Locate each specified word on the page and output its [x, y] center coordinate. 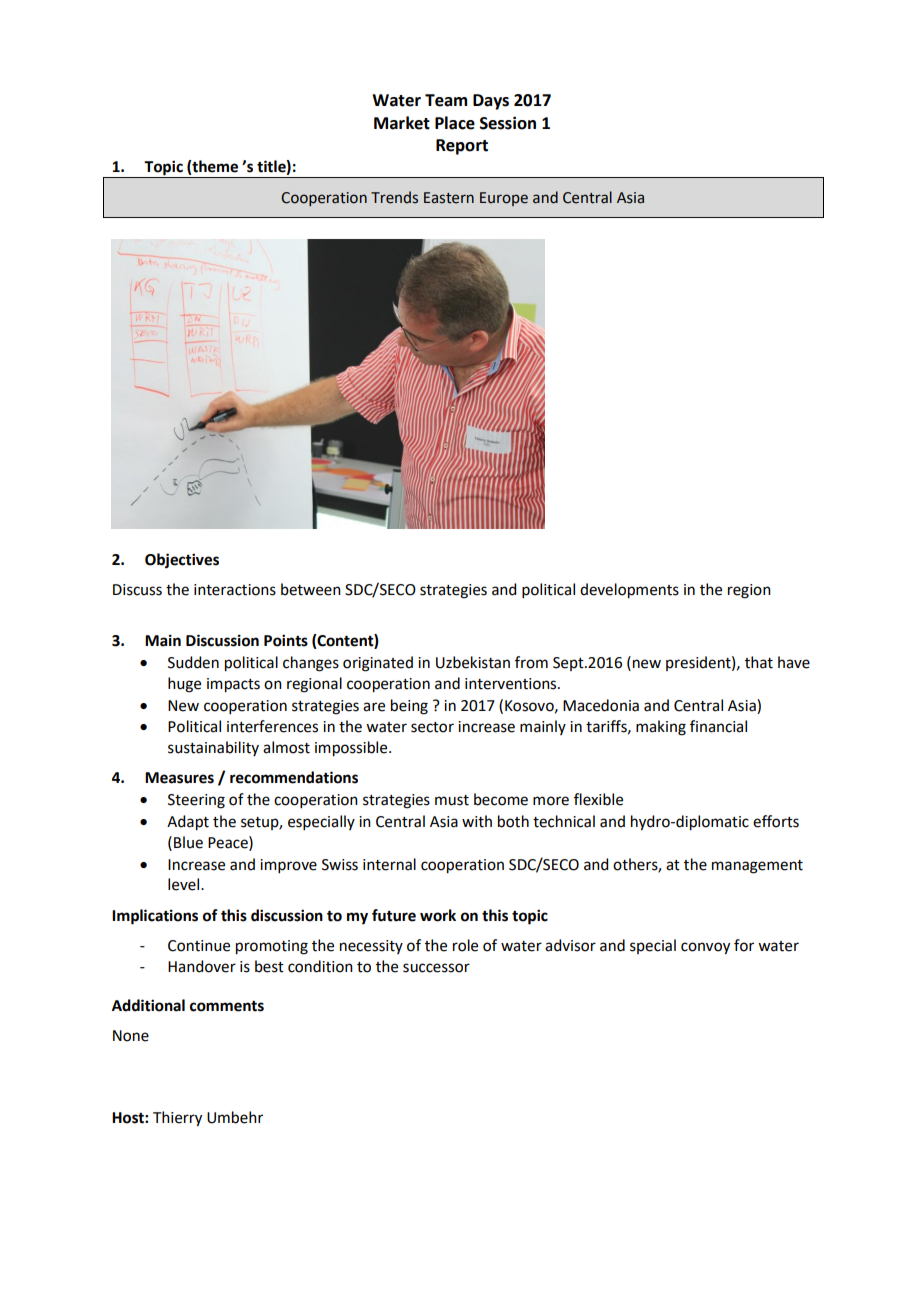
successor [436, 968]
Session [508, 123]
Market [402, 123]
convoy [705, 948]
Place [455, 123]
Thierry [177, 1119]
